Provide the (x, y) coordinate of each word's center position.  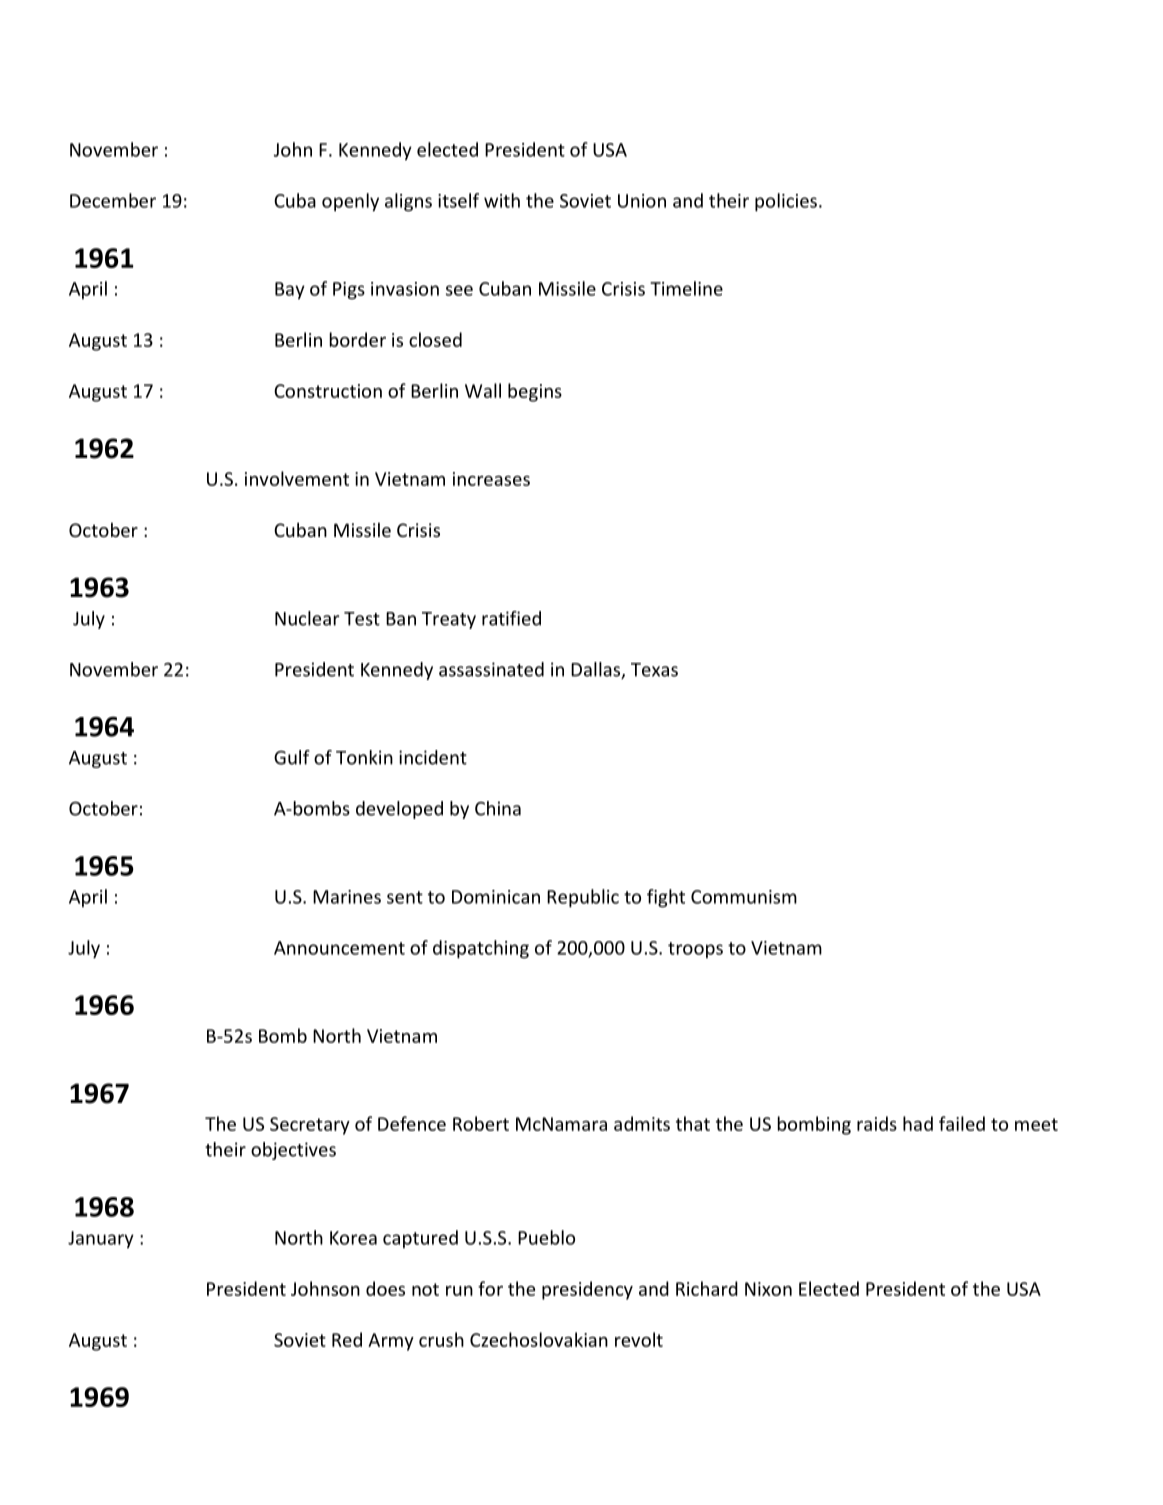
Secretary (310, 1126)
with (502, 200)
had (918, 1123)
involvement (297, 478)
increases (491, 479)
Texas (654, 670)
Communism (744, 897)
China (498, 808)
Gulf (292, 757)
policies (786, 202)
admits (642, 1123)
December (113, 200)
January (101, 1240)
